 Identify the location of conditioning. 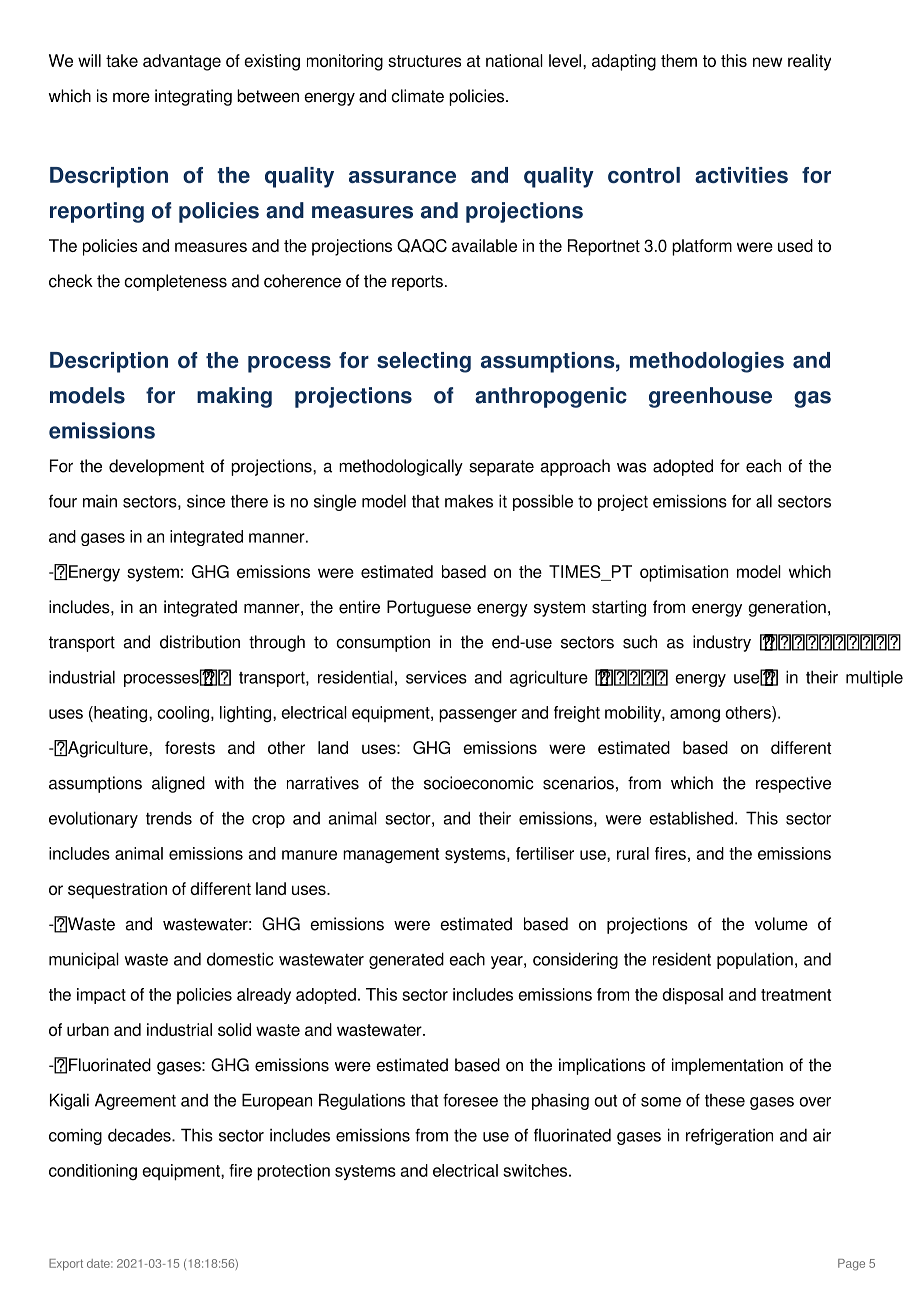
(93, 1172).
